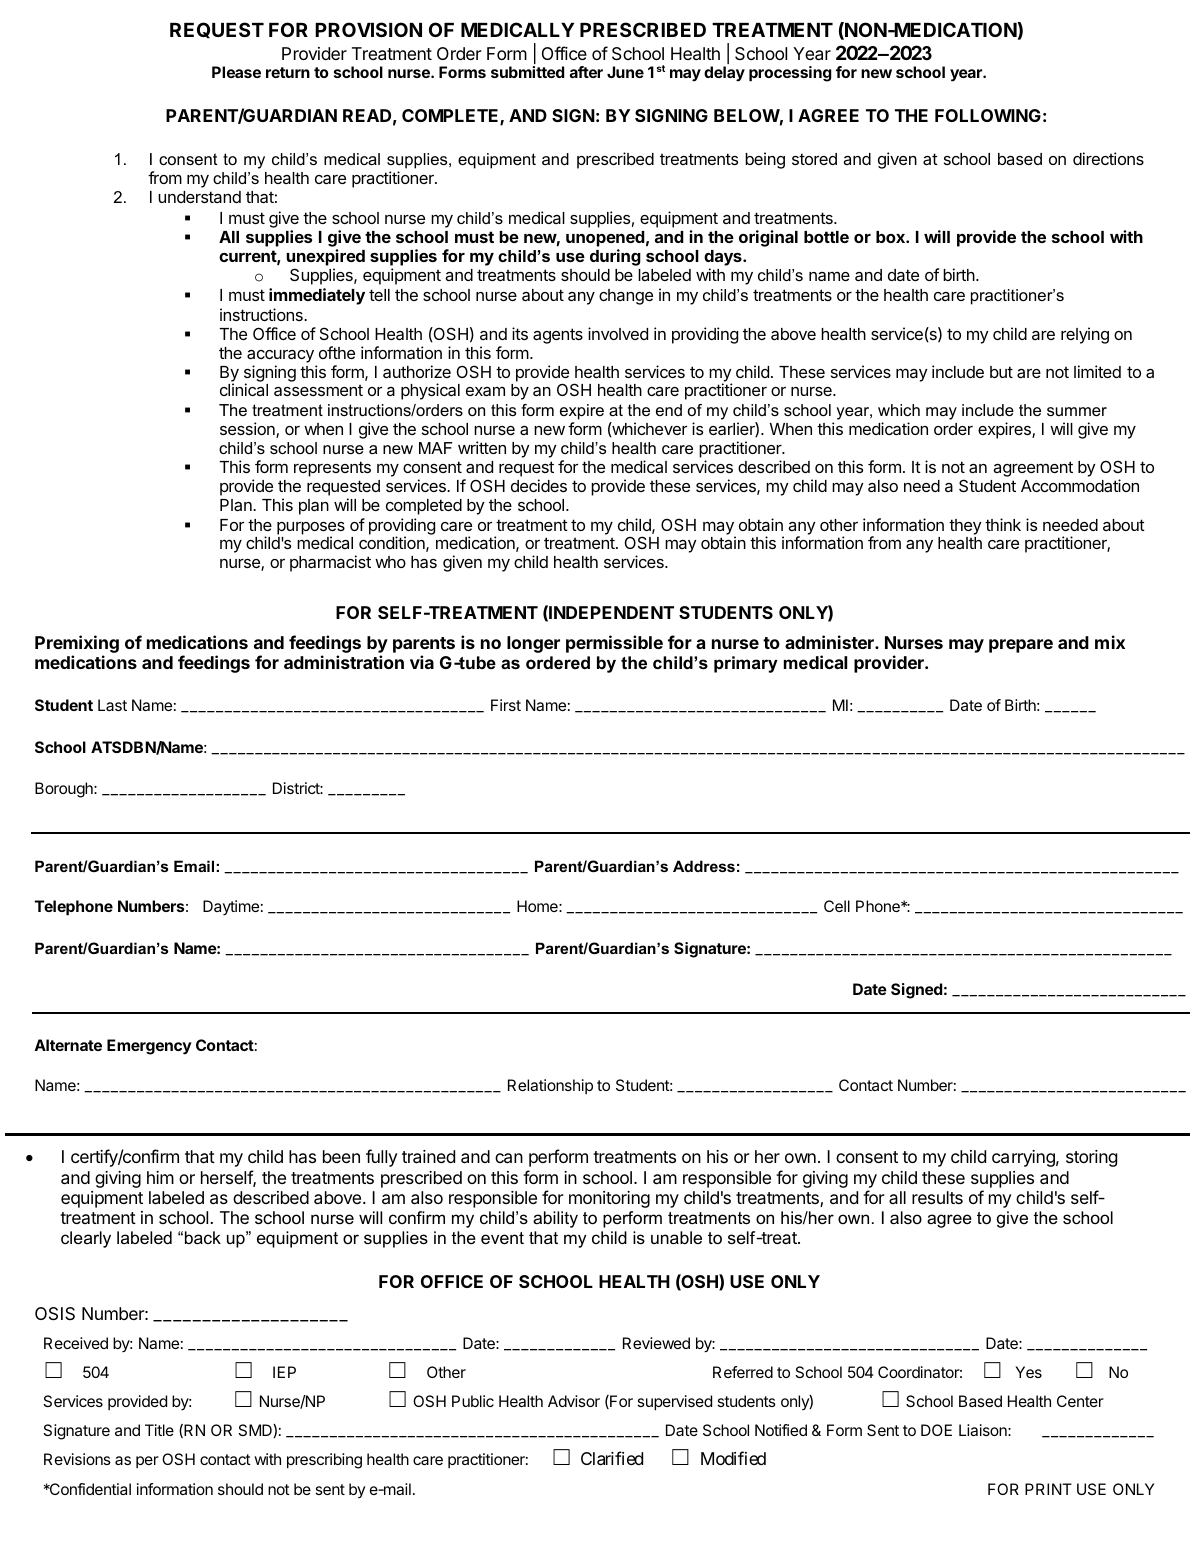 Image resolution: width=1197 pixels, height=1549 pixels. Describe the element at coordinates (550, 1086) in the screenshot. I see `Relationship` at that location.
